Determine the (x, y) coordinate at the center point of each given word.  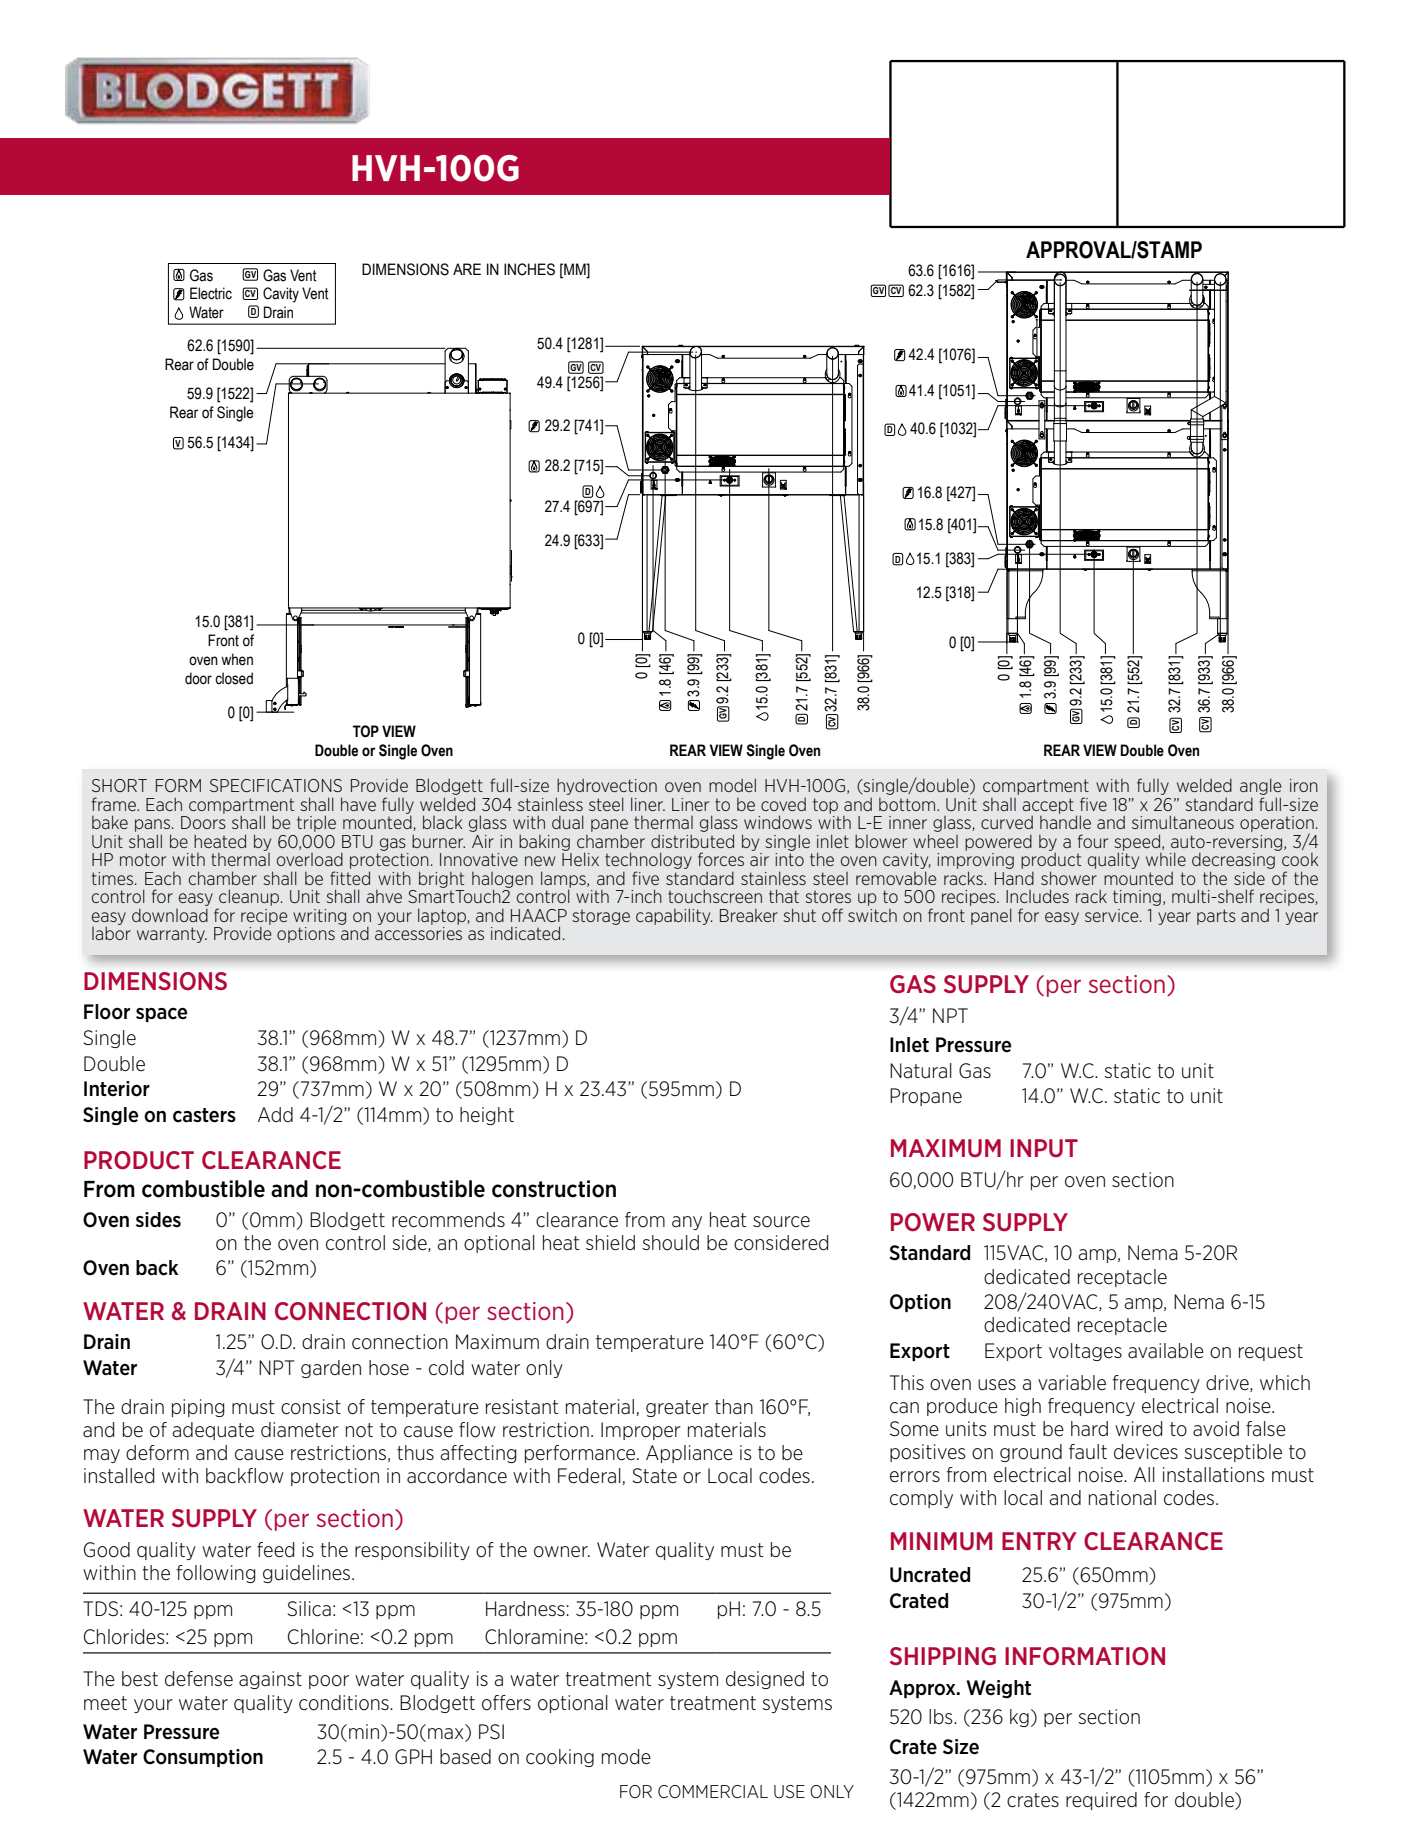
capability (674, 916)
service (1113, 915)
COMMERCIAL (713, 1791)
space (161, 1015)
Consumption (203, 1758)
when (237, 659)
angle (1261, 788)
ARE (467, 269)
